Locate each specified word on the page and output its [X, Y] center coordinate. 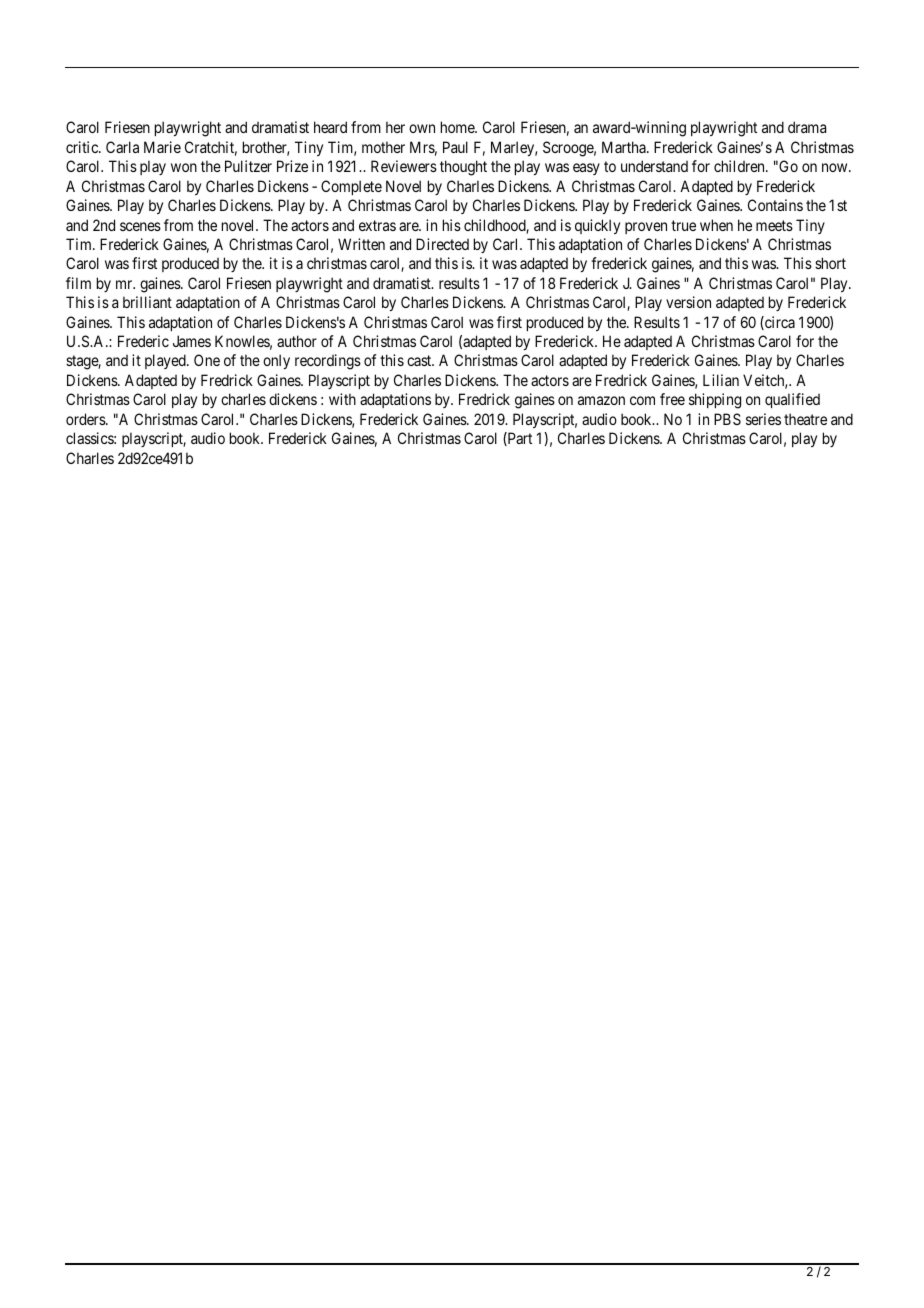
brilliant [147, 302]
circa [779, 323]
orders [86, 419]
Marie [162, 147]
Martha [625, 147]
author [297, 341]
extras [377, 225]
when [716, 225]
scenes [140, 226]
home [458, 127]
